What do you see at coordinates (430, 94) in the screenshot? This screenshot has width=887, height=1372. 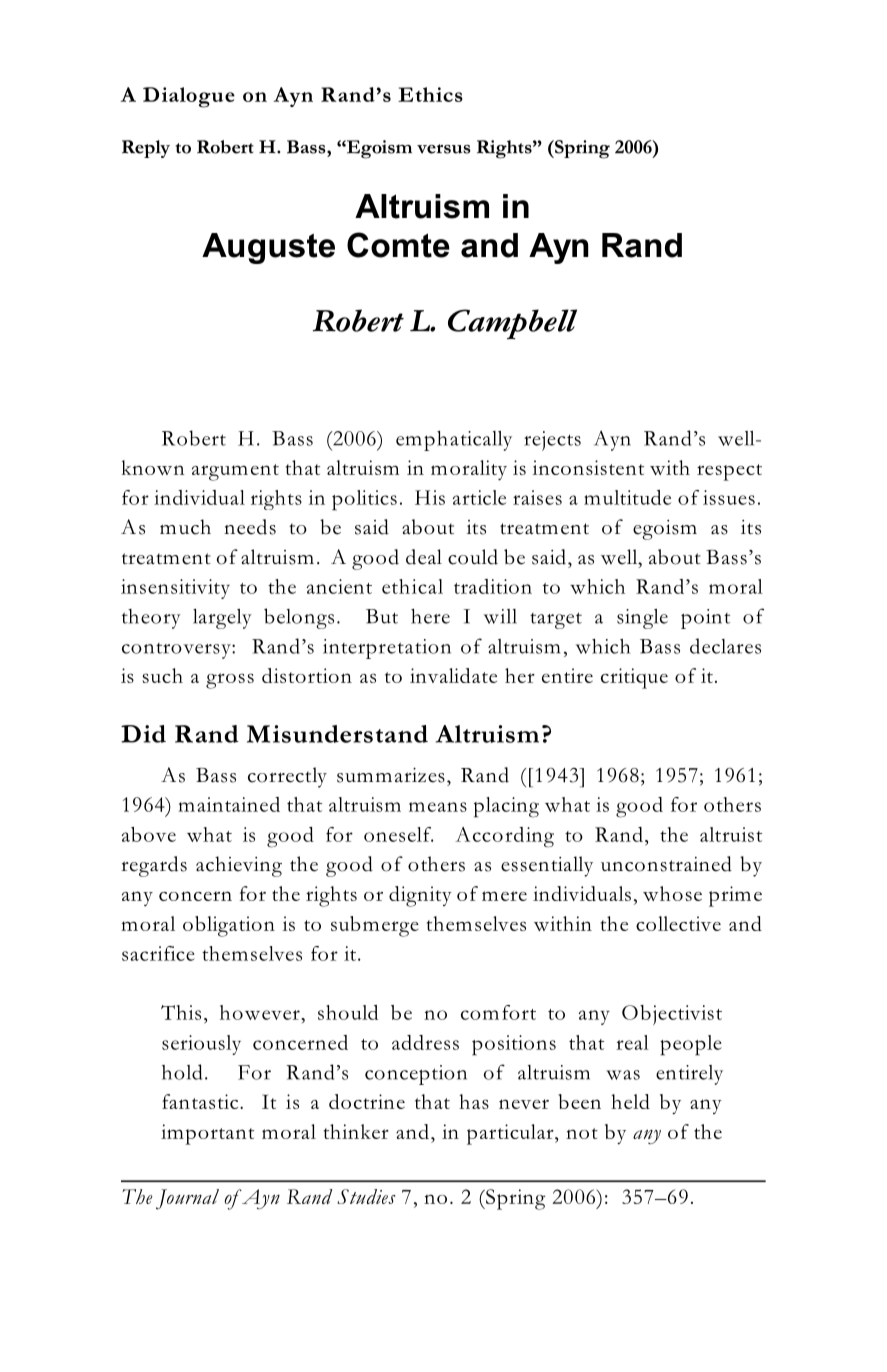 I see `Ethics` at bounding box center [430, 94].
